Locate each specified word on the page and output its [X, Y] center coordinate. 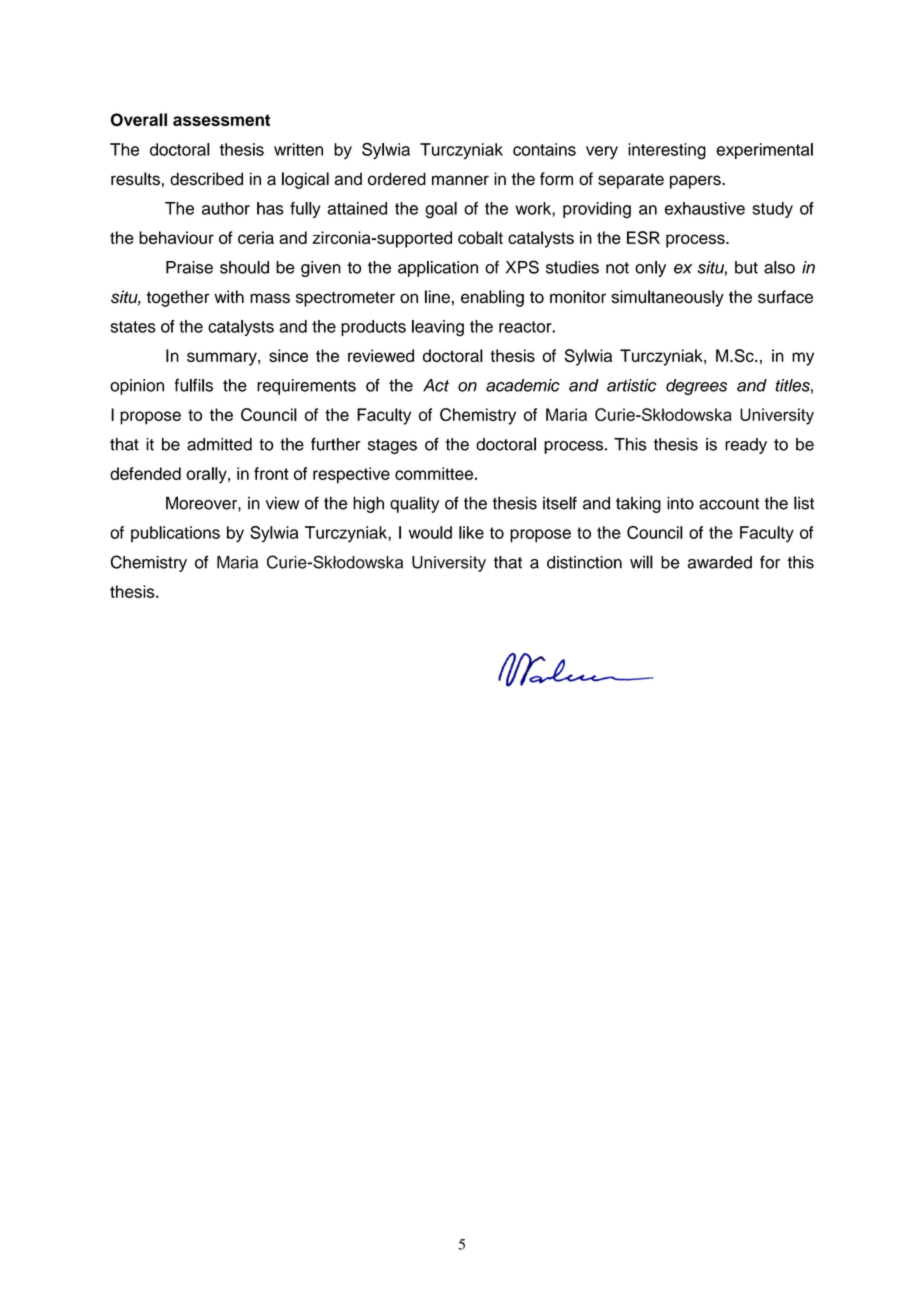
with [229, 296]
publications [175, 534]
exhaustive [705, 208]
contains [544, 149]
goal [441, 210]
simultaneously [667, 298]
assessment [221, 120]
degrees [696, 387]
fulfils [194, 385]
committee [434, 473]
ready [746, 446]
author [226, 208]
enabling [492, 298]
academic [523, 385]
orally [207, 475]
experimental [764, 151]
